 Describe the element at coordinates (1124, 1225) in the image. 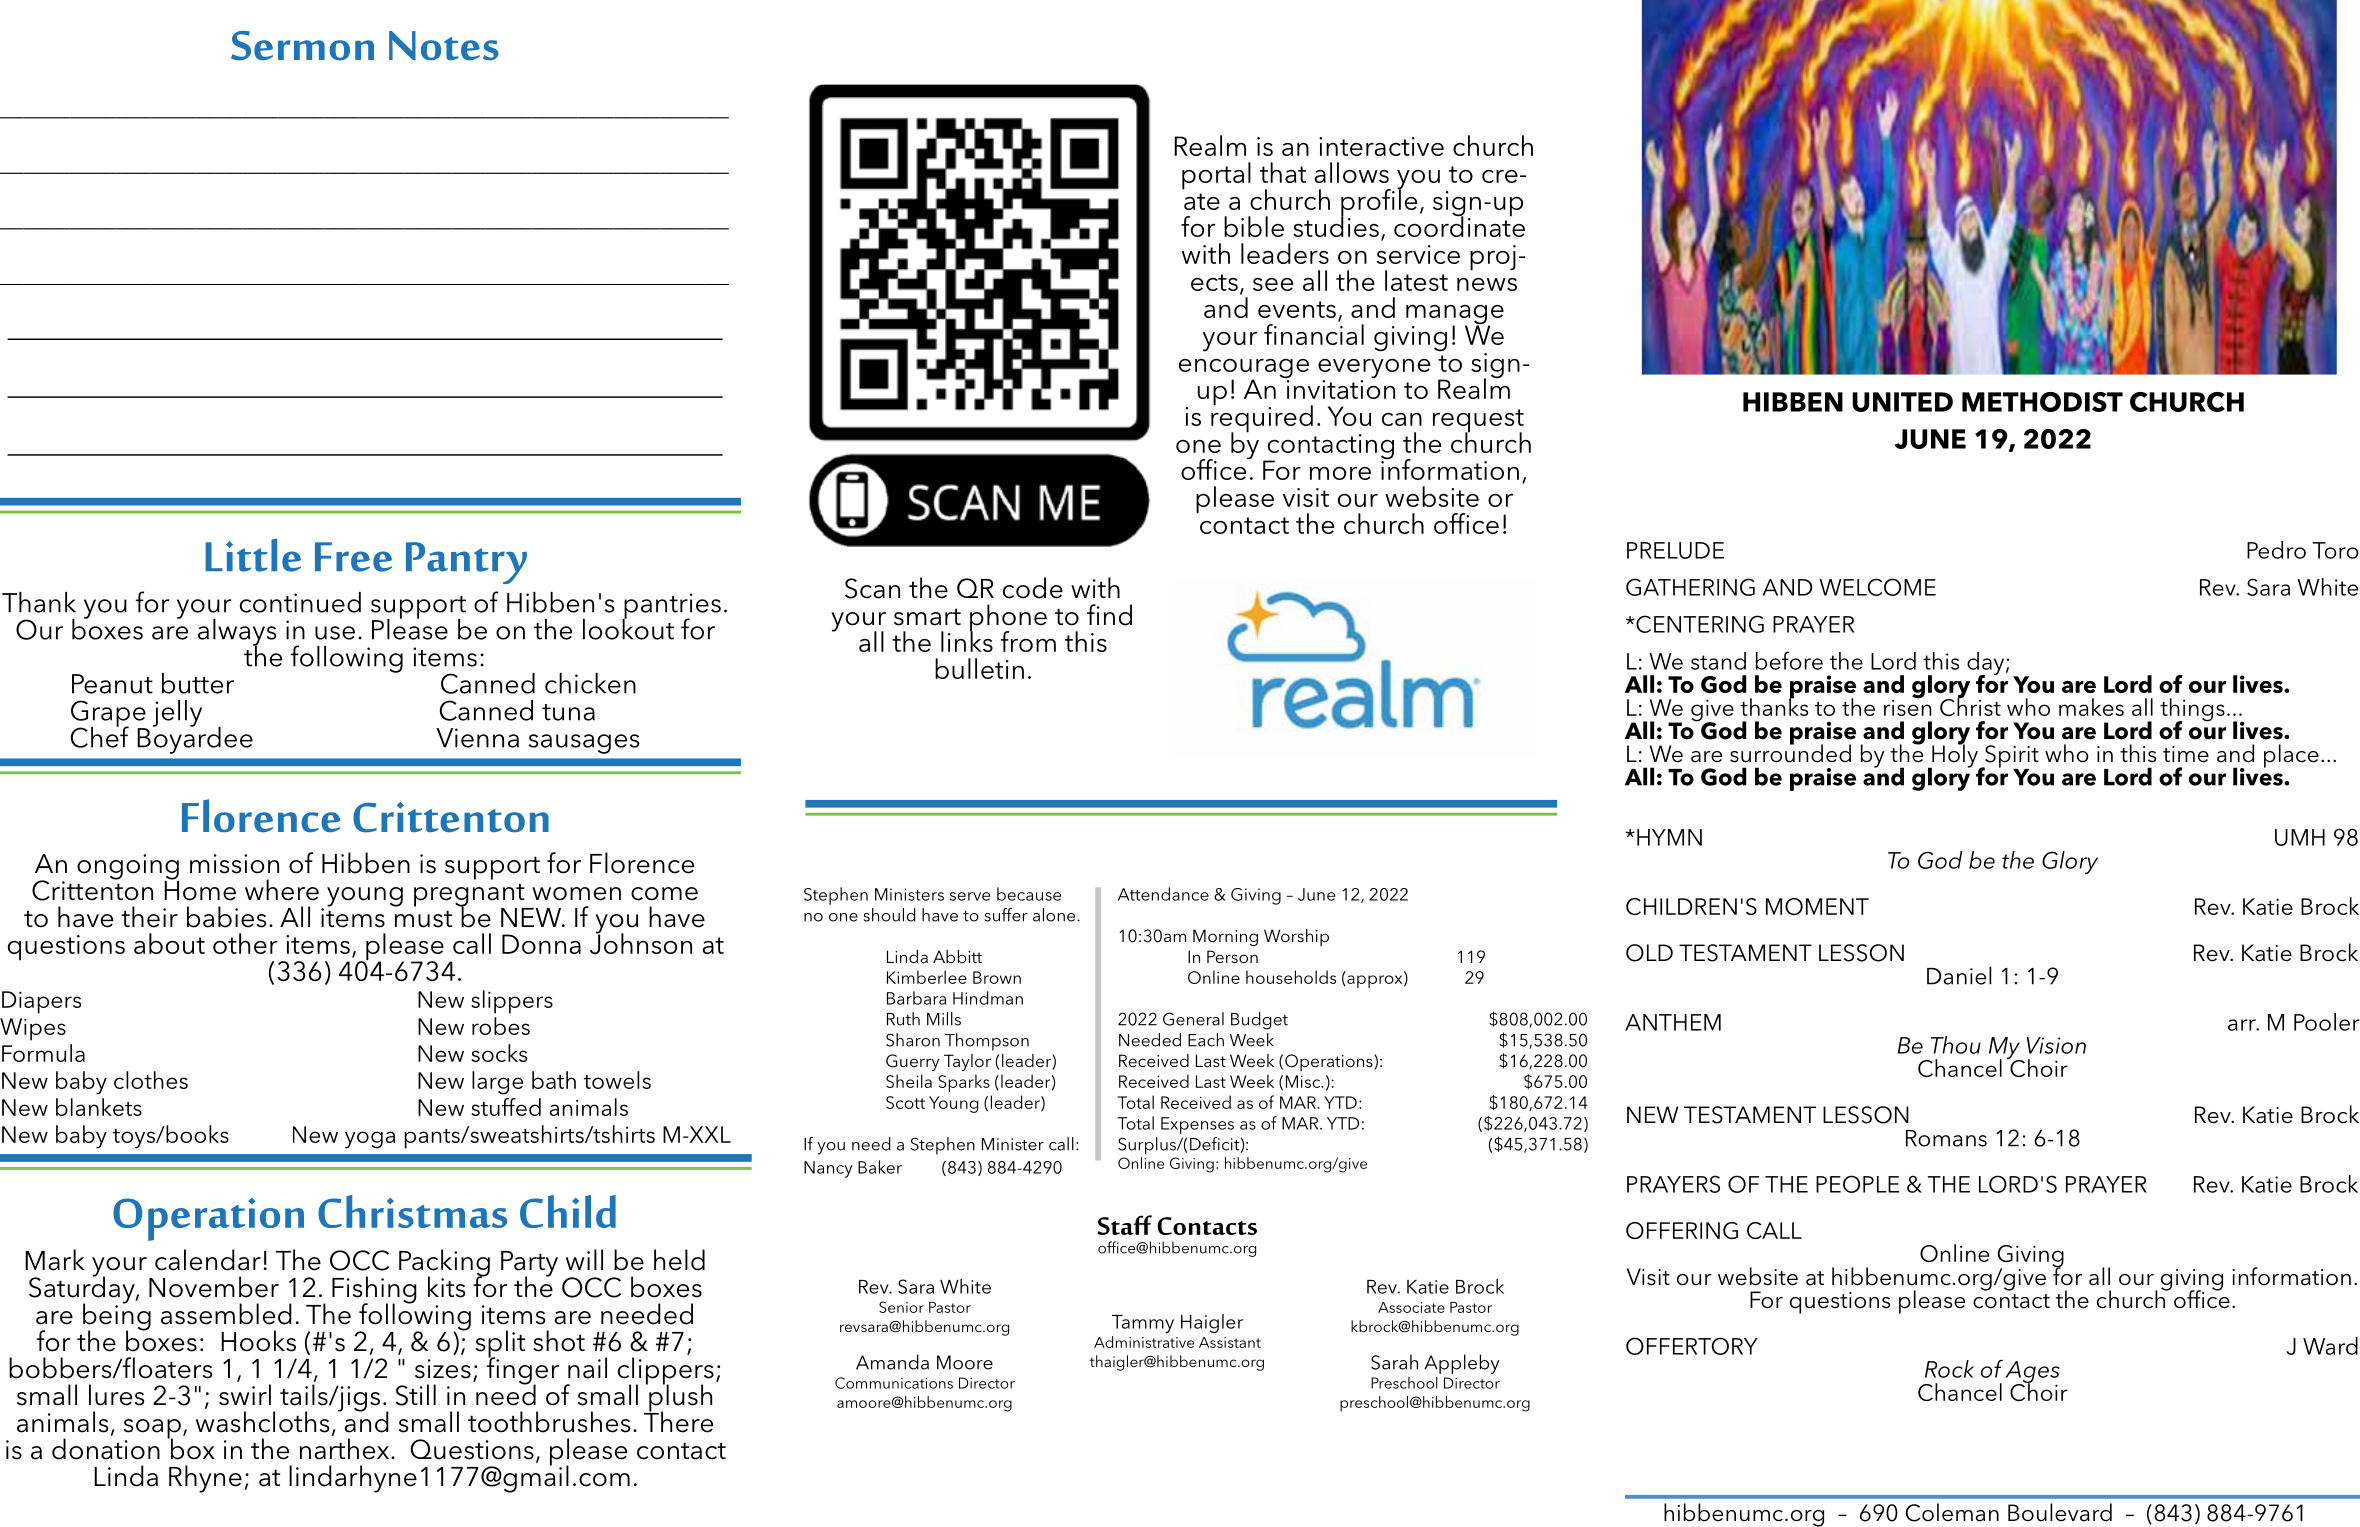

I see `Staff` at that location.
